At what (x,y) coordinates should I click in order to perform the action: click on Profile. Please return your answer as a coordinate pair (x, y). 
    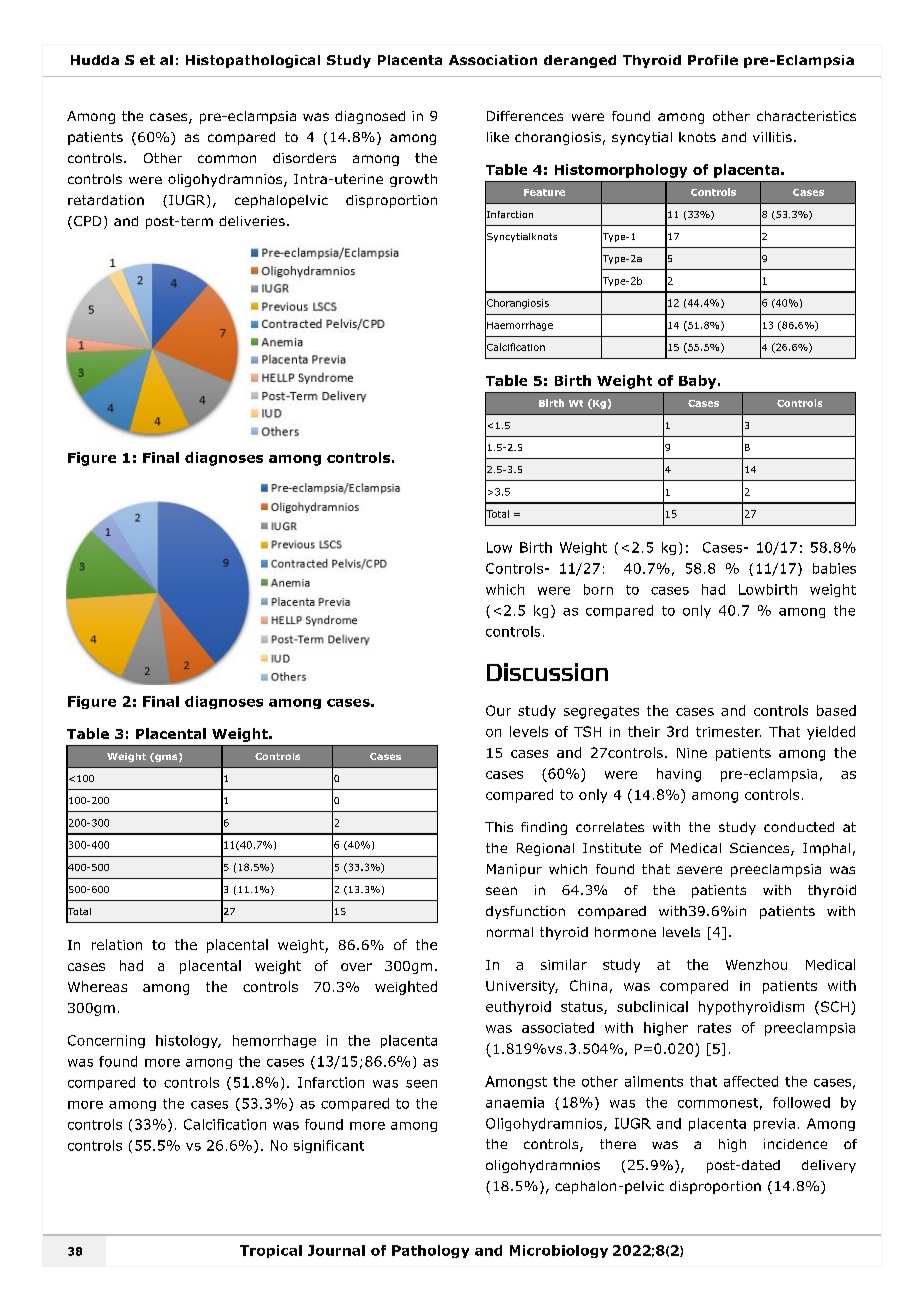
    Looking at the image, I should click on (713, 60).
